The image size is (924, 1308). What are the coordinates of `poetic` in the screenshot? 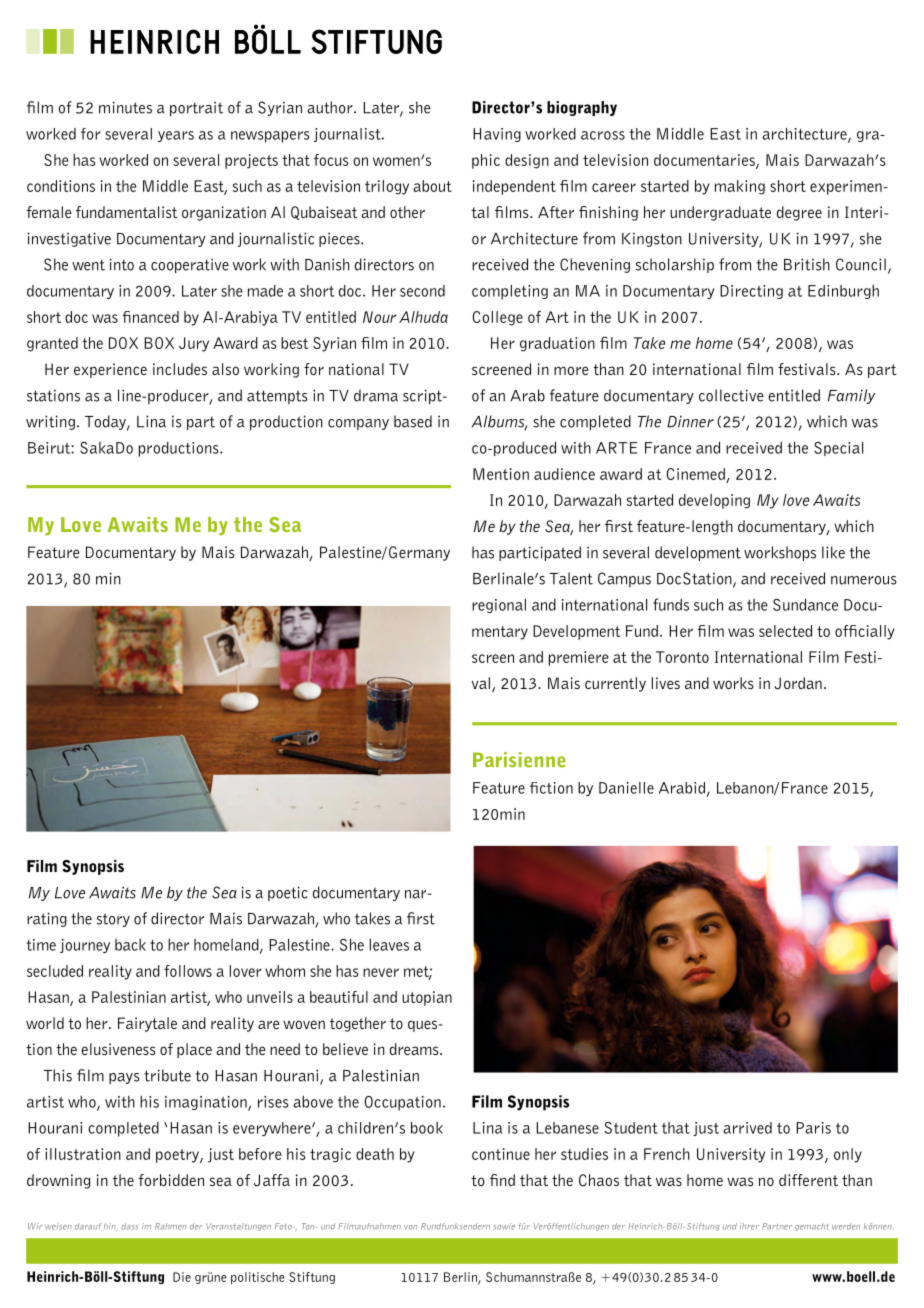 It's located at (288, 893).
